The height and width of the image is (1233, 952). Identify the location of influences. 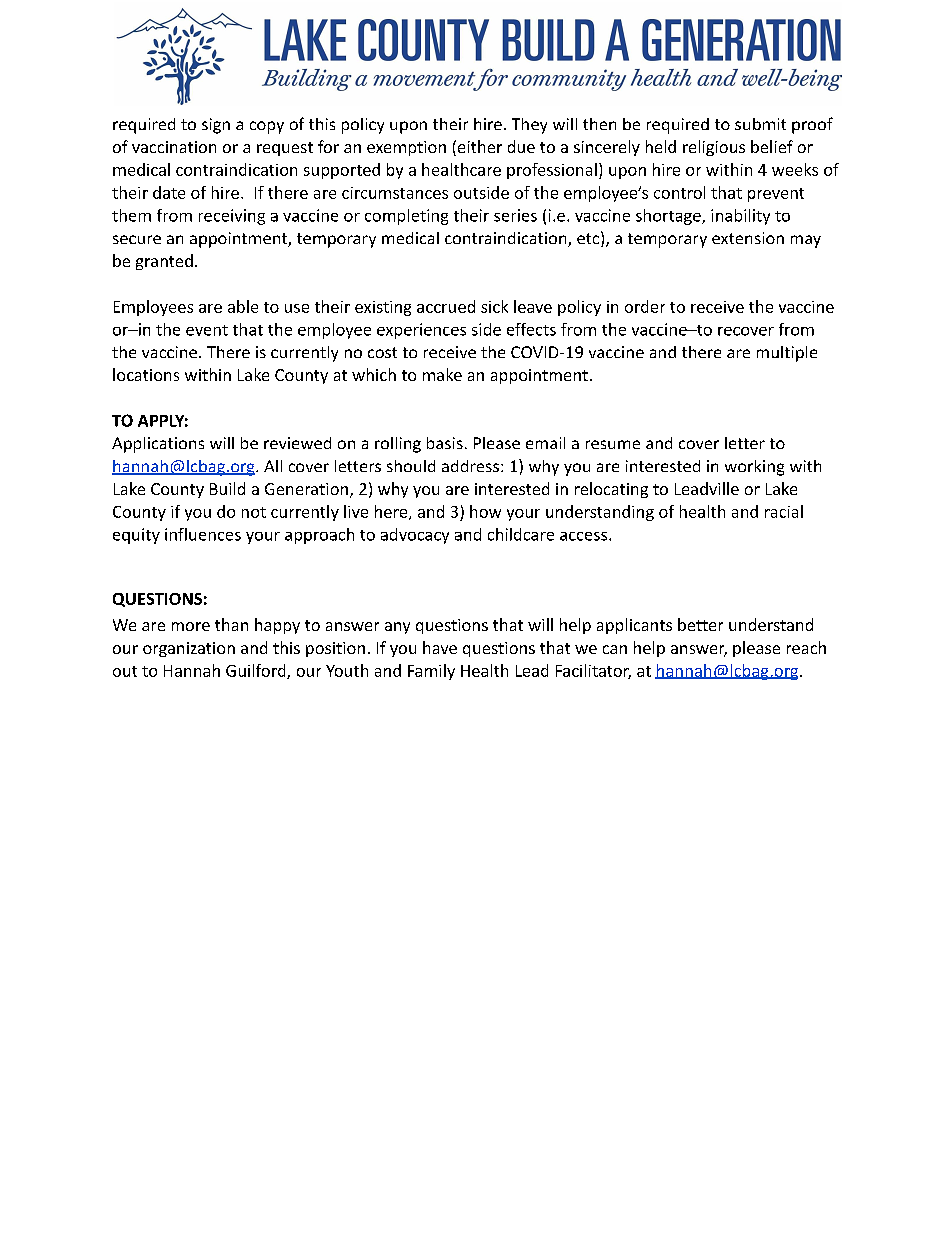
(203, 534).
